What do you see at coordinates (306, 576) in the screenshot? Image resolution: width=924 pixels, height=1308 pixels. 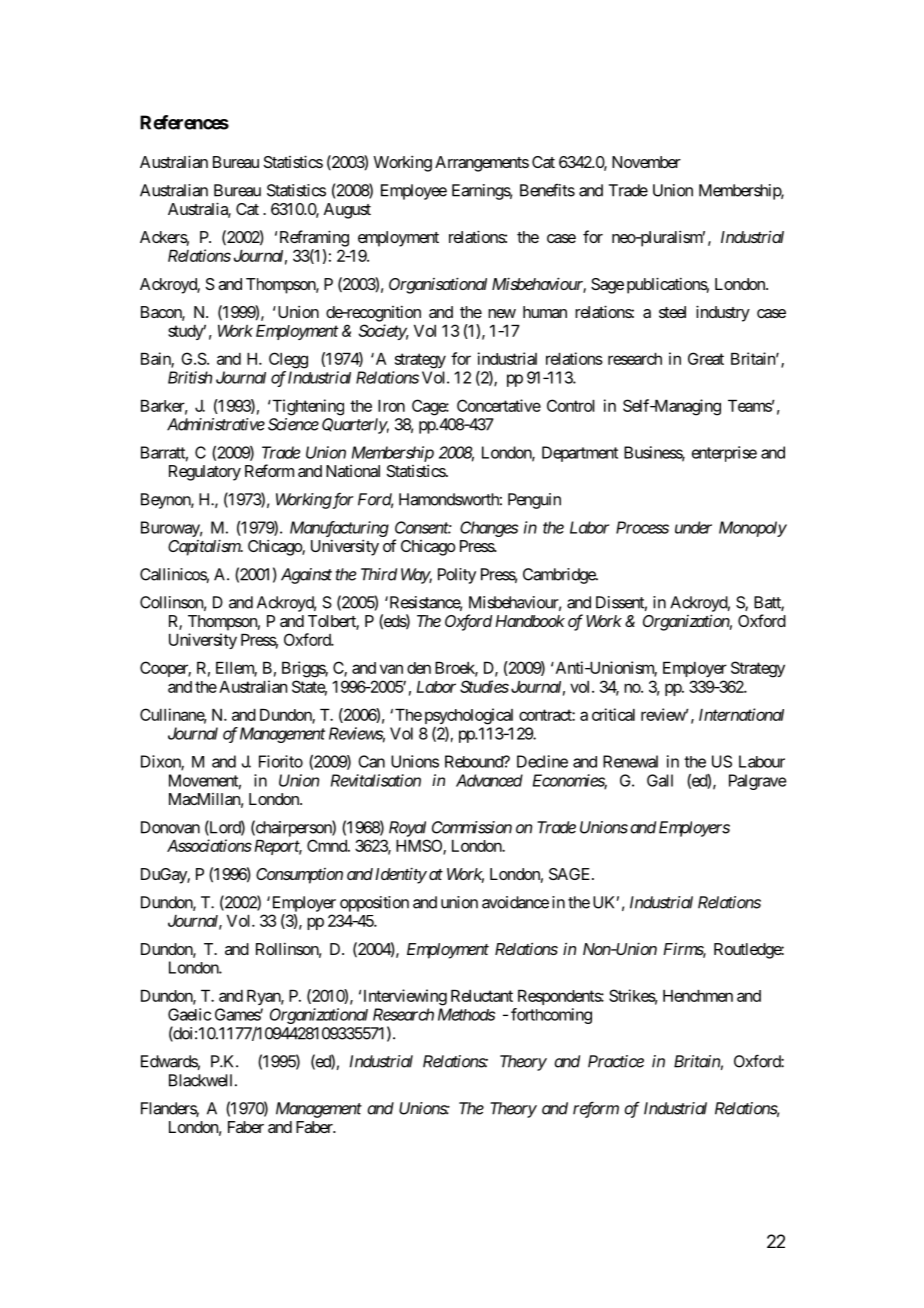 I see `Against` at bounding box center [306, 576].
